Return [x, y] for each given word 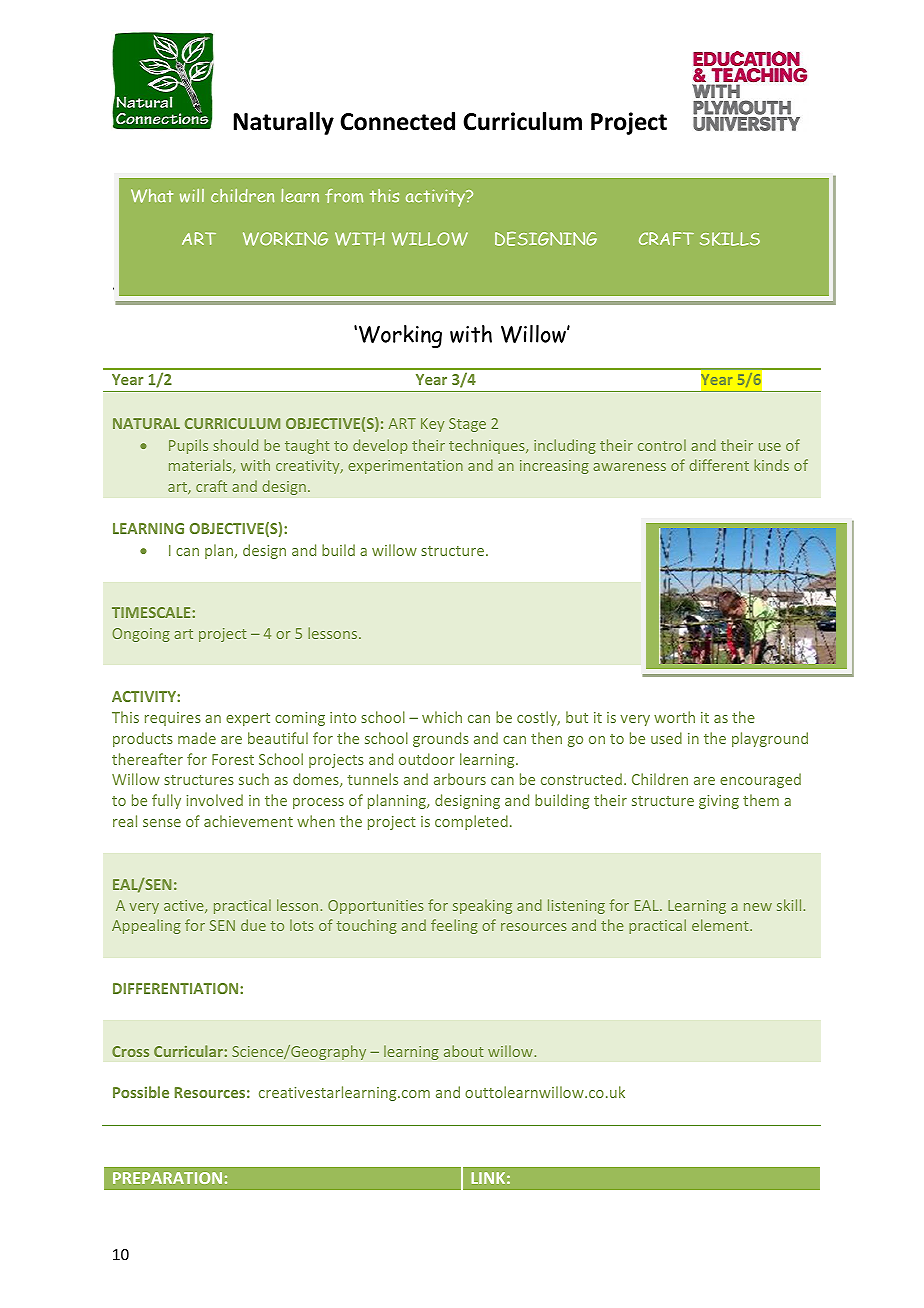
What [152, 196]
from [344, 196]
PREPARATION [167, 1178]
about [463, 1051]
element [721, 925]
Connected [397, 121]
